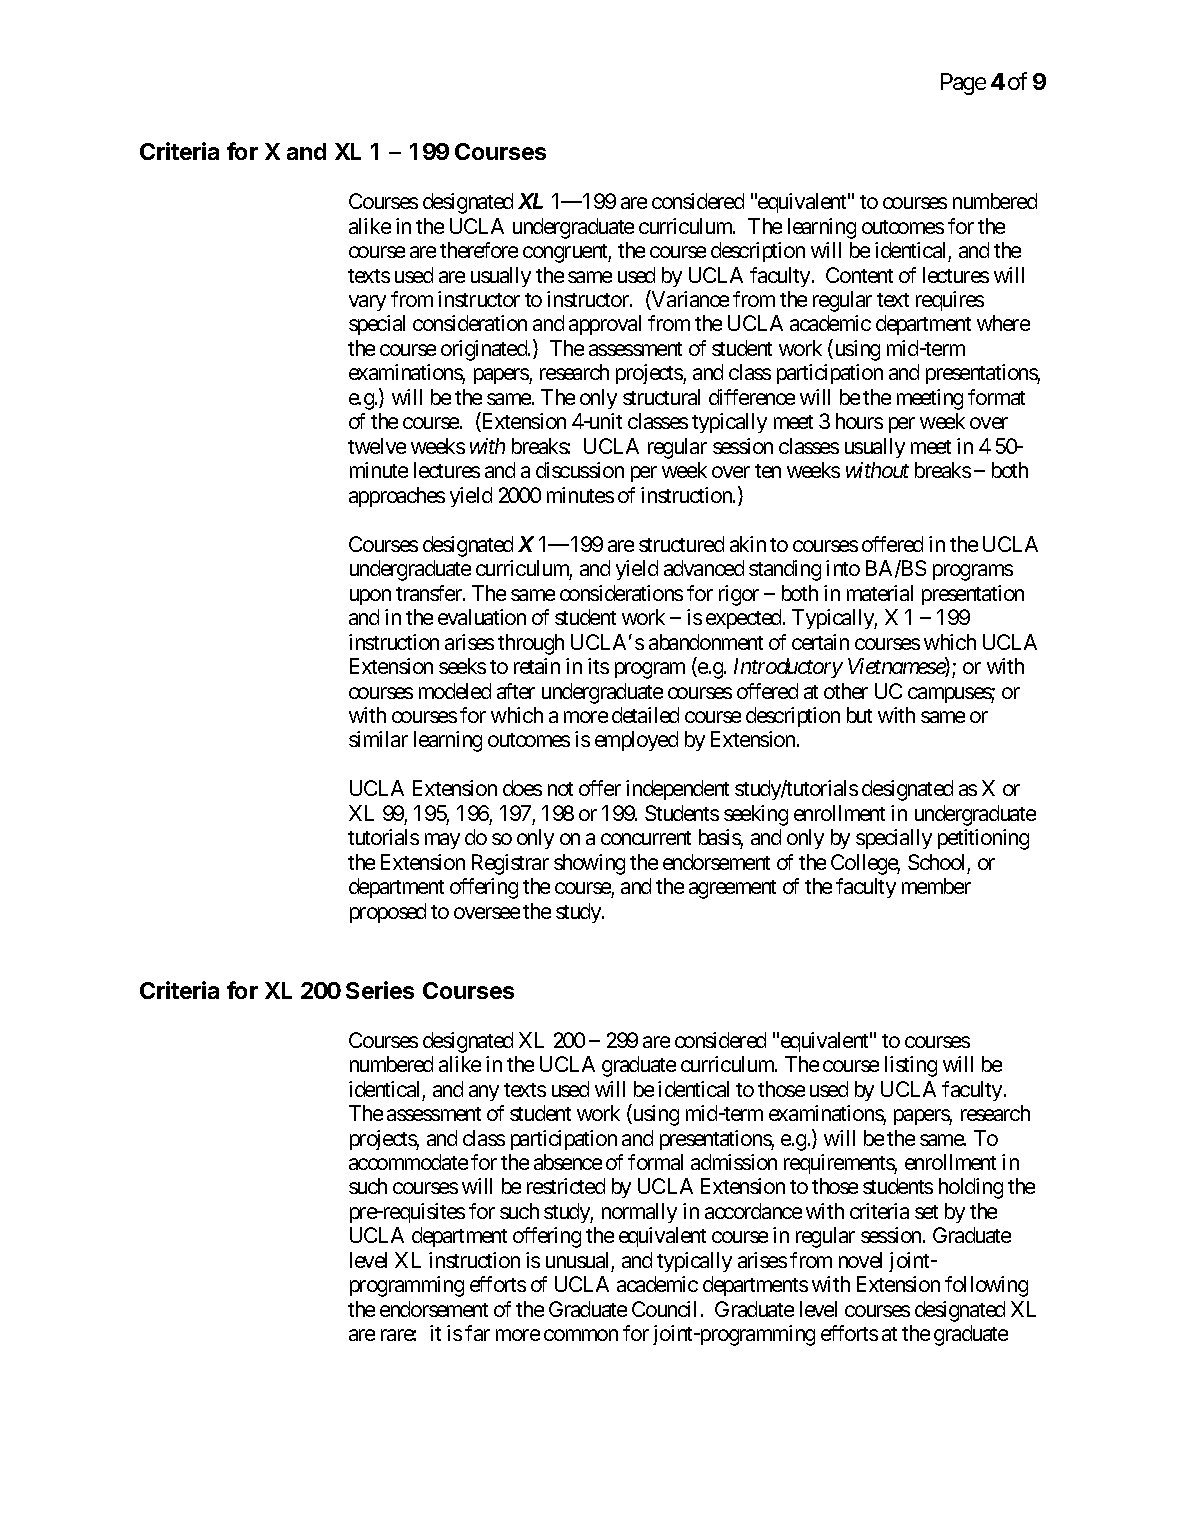 The width and height of the image is (1184, 1532). What do you see at coordinates (664, 1309) in the image?
I see `Council` at bounding box center [664, 1309].
